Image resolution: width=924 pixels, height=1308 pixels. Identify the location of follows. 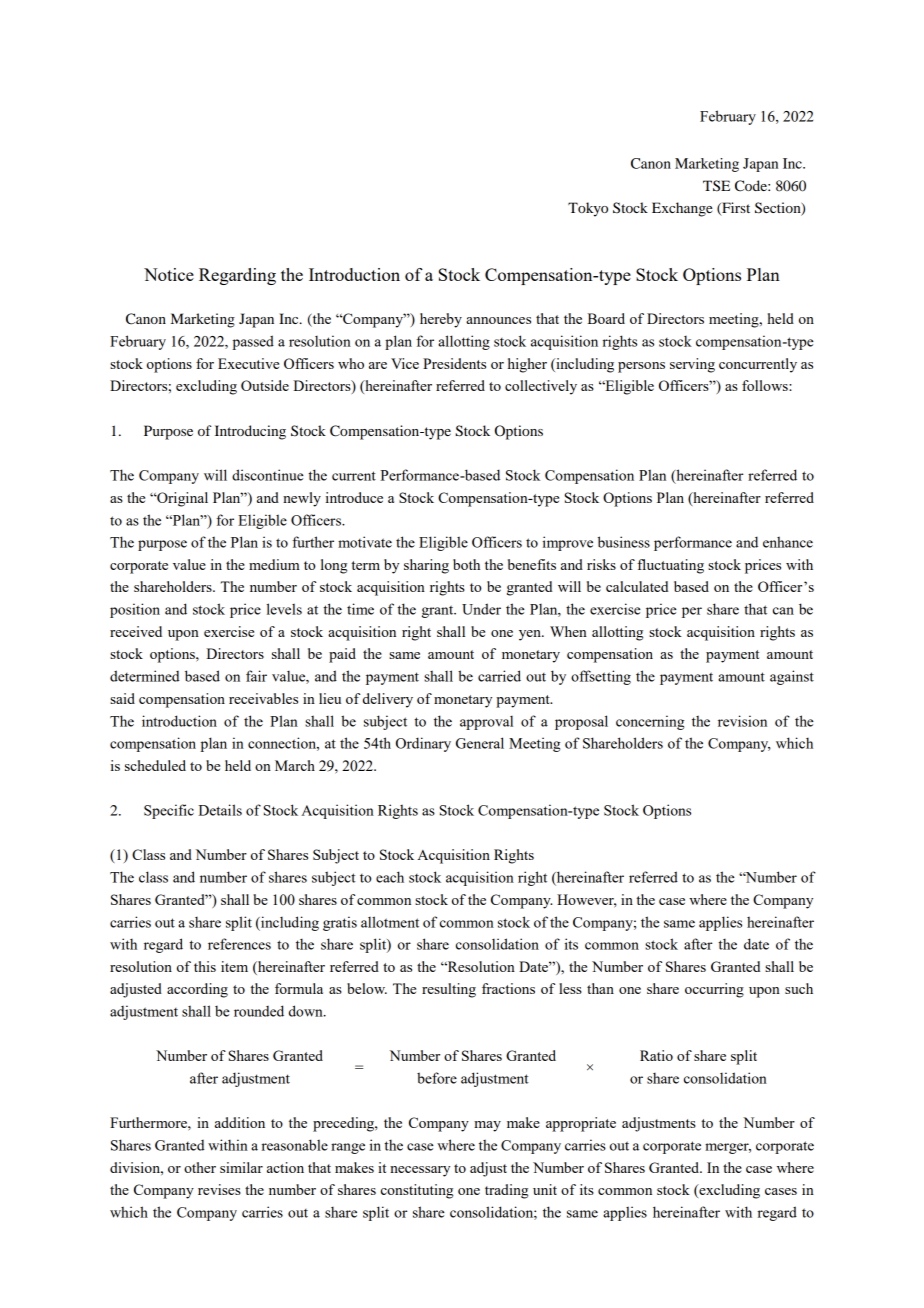
(766, 385).
